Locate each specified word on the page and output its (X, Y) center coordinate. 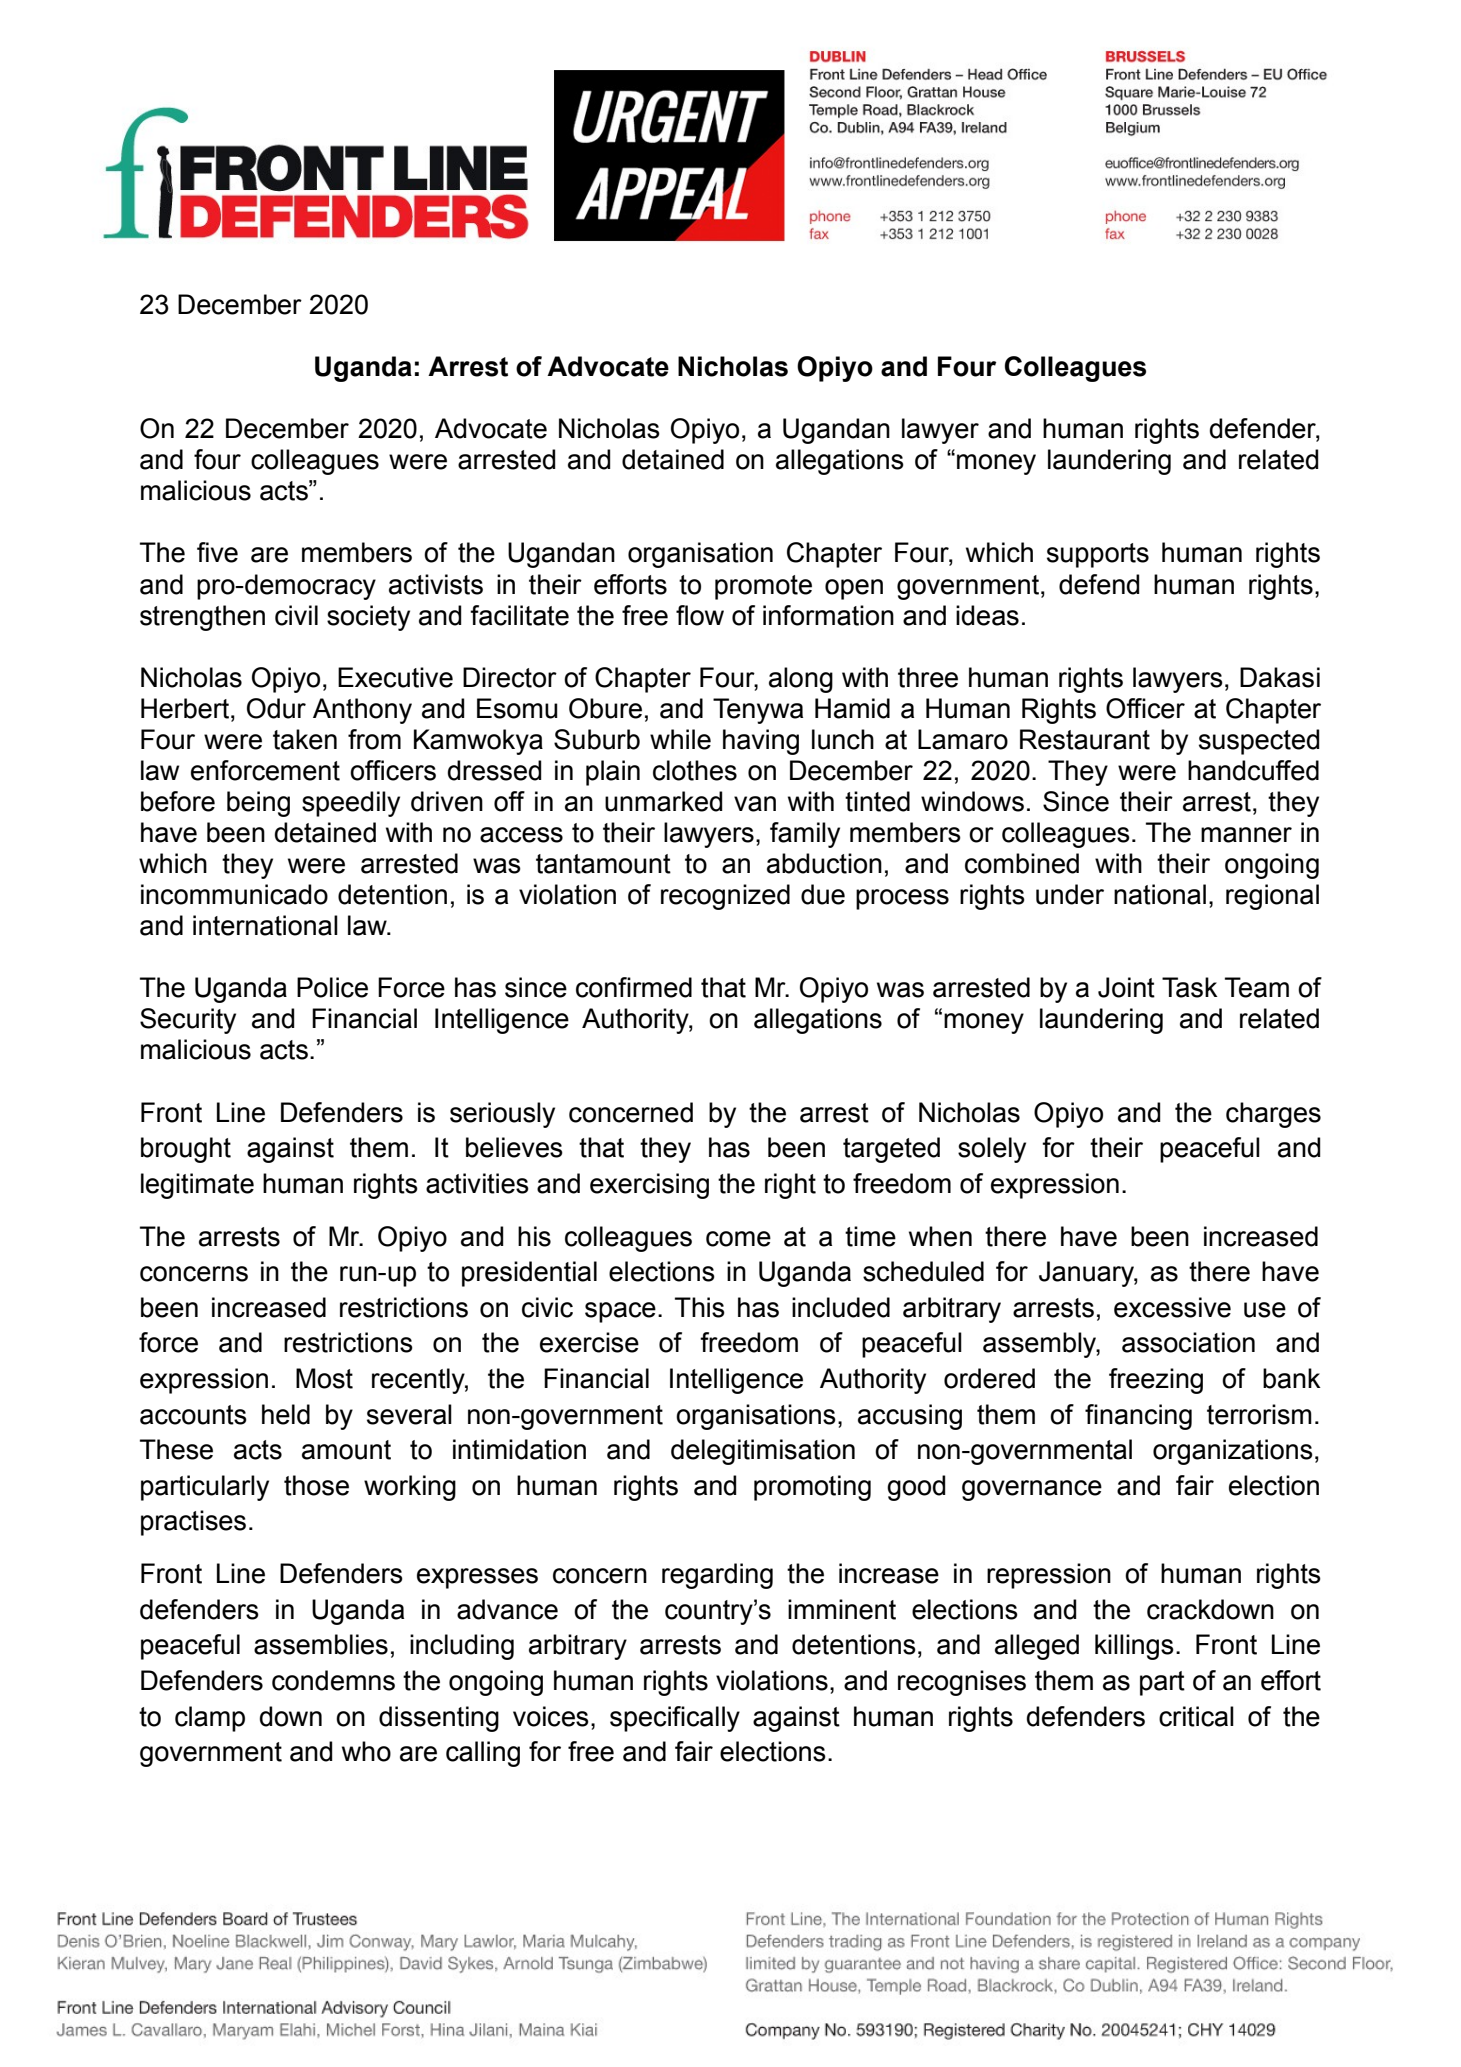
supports (1098, 555)
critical (1196, 1716)
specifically (675, 1719)
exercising (649, 1186)
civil (296, 615)
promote (763, 587)
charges (1273, 1115)
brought (186, 1150)
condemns (333, 1680)
